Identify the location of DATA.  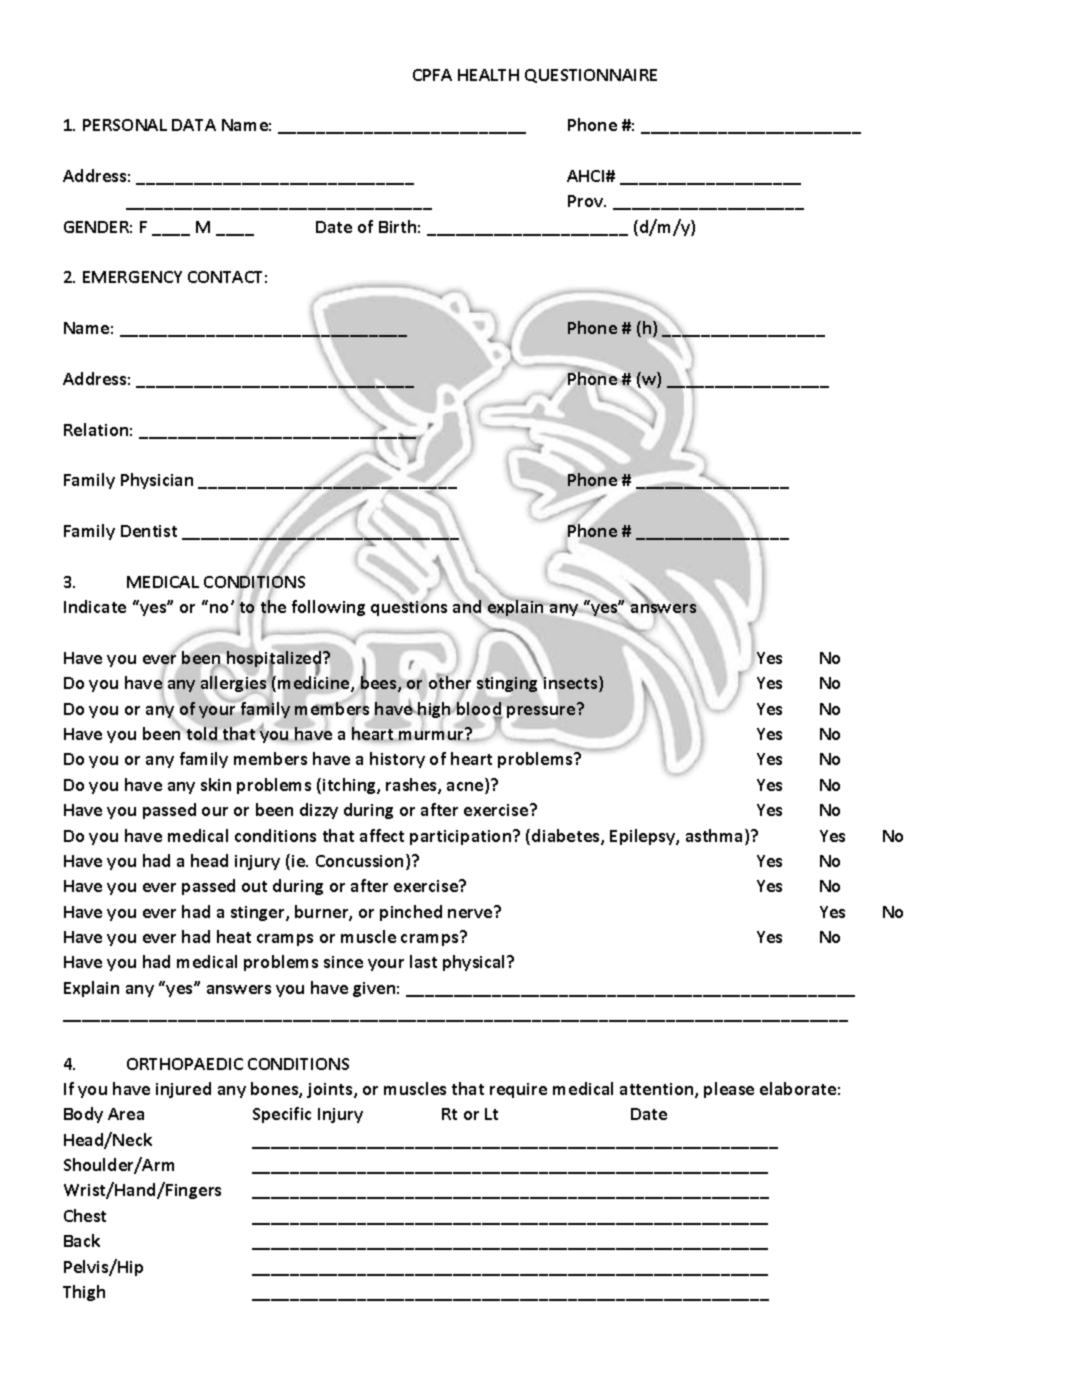
(194, 125).
